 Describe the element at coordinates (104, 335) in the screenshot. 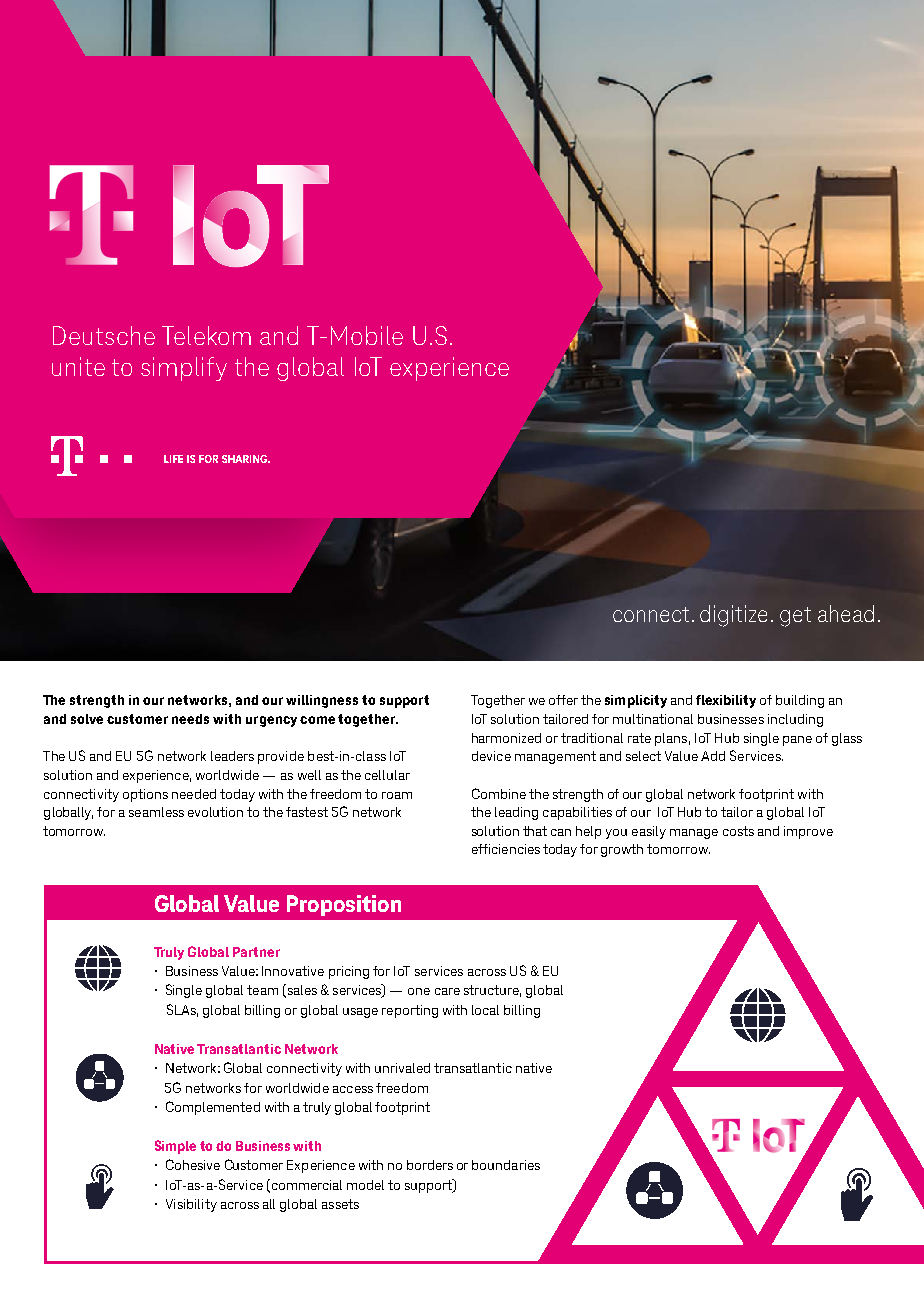

I see `Deutsche` at that location.
